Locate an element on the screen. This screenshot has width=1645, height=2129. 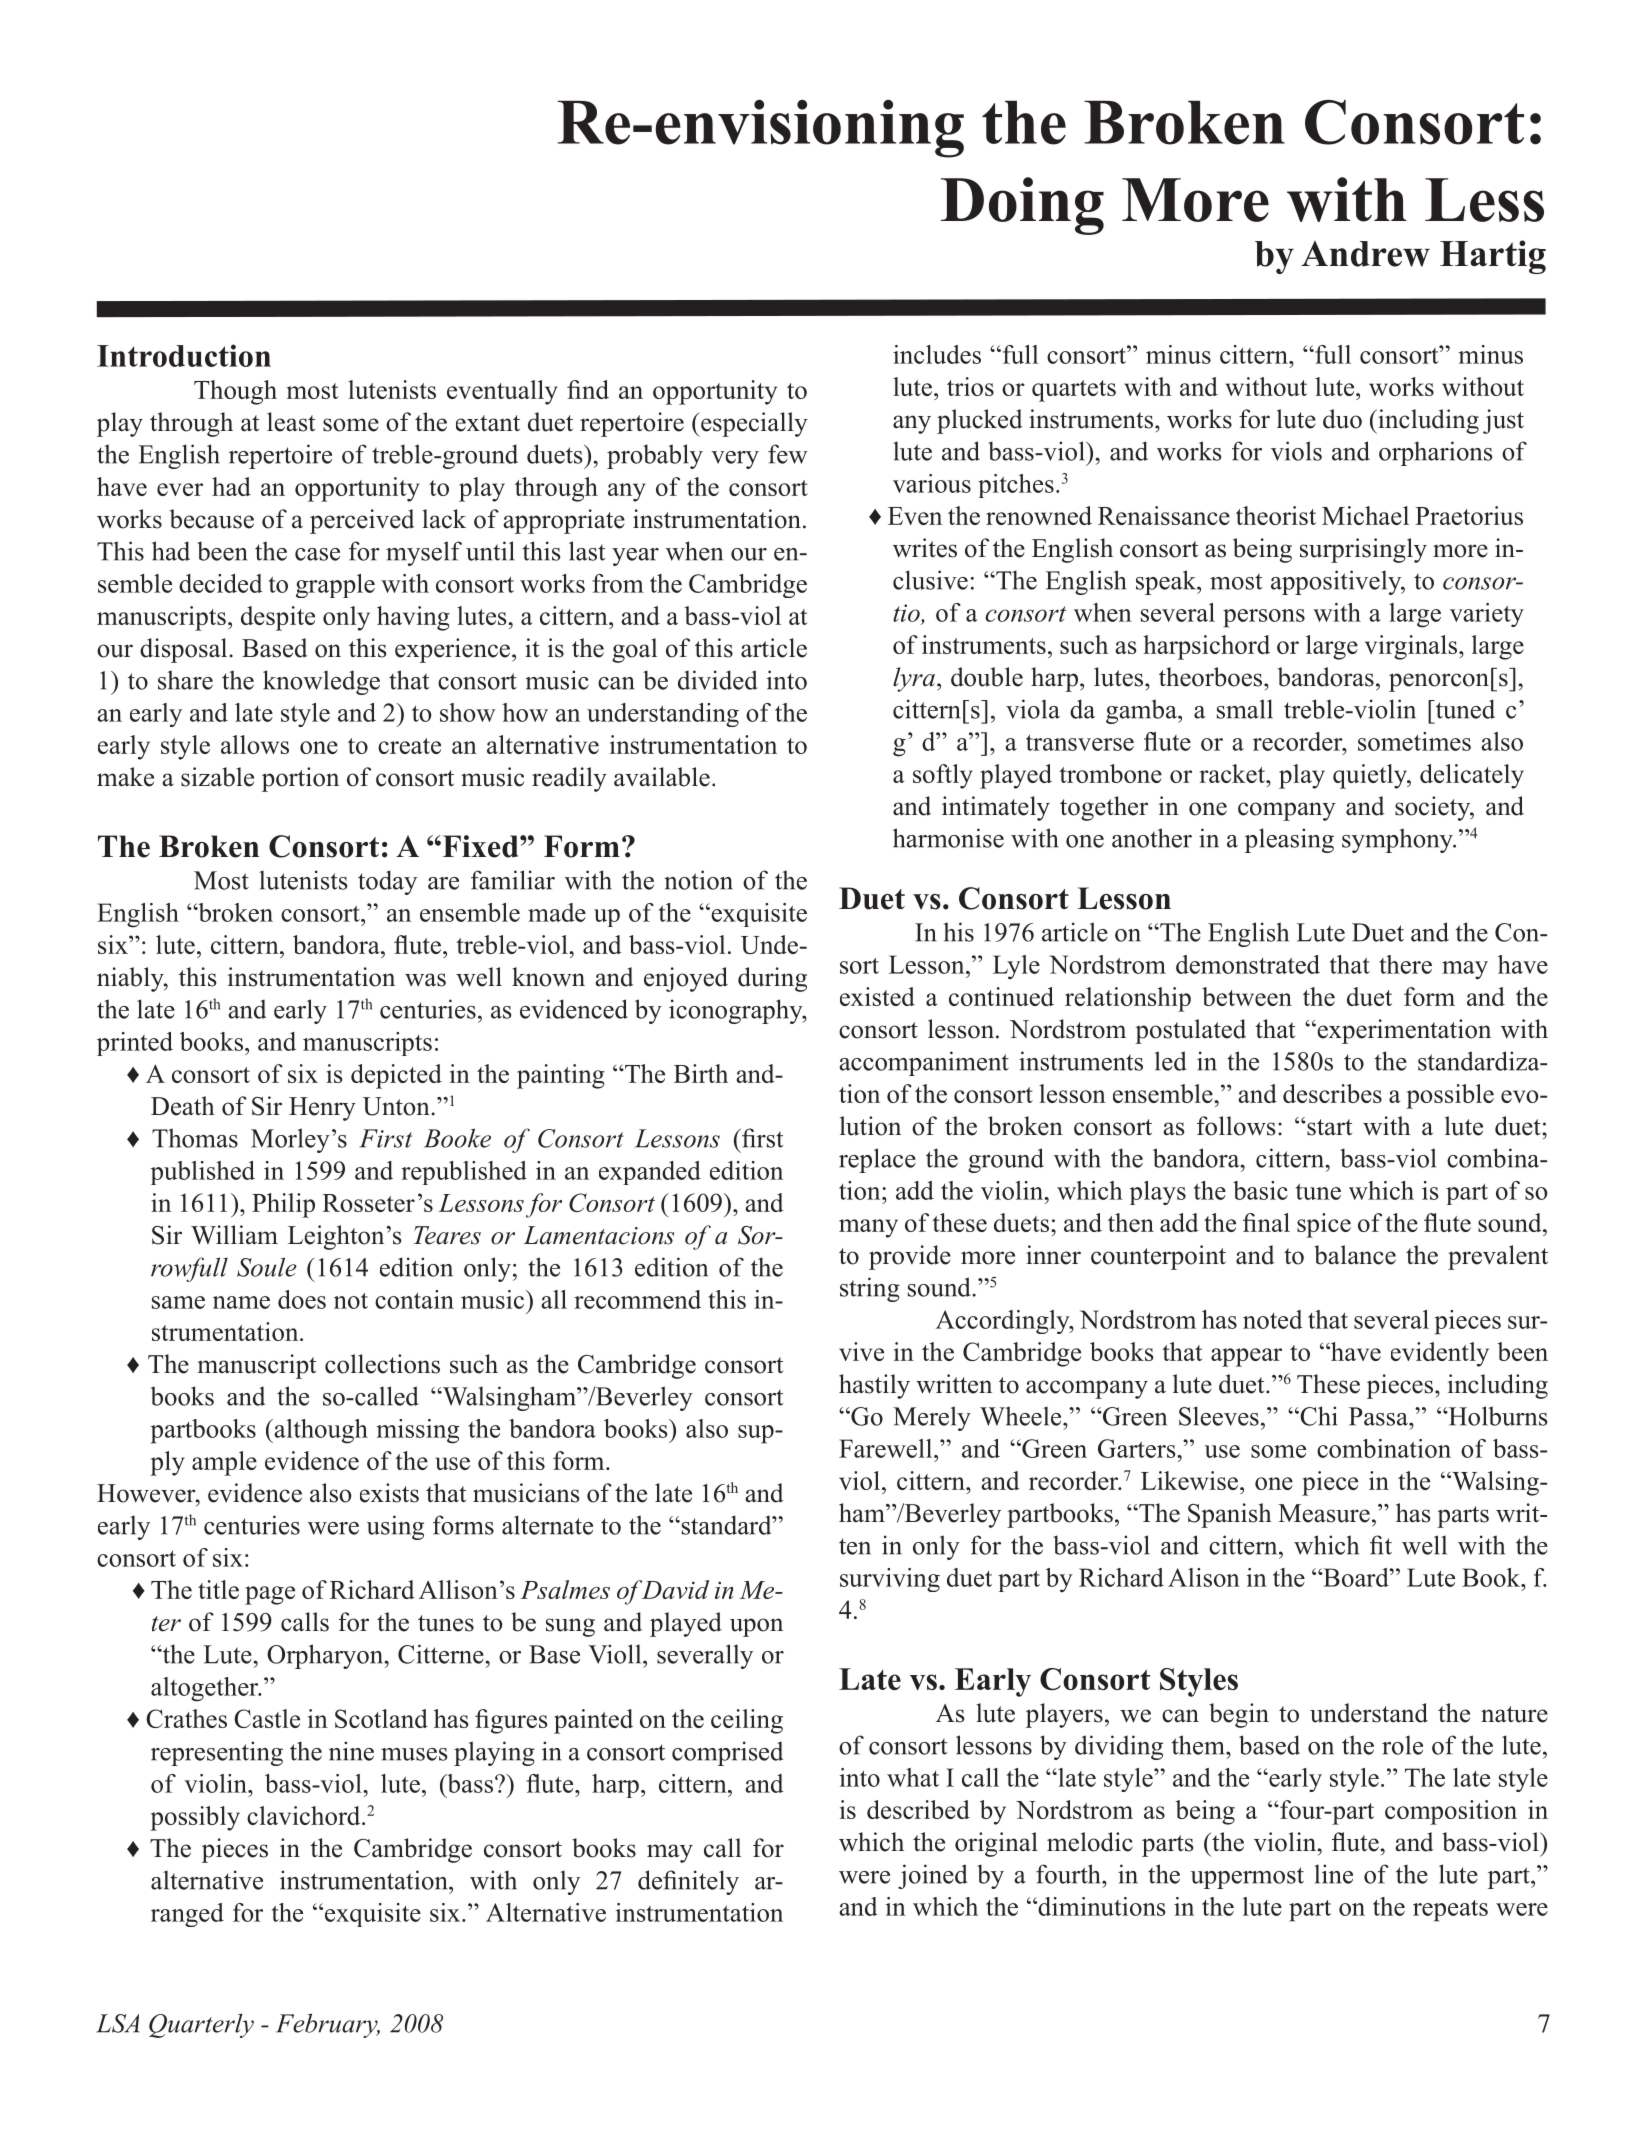
surviving is located at coordinates (890, 1580).
